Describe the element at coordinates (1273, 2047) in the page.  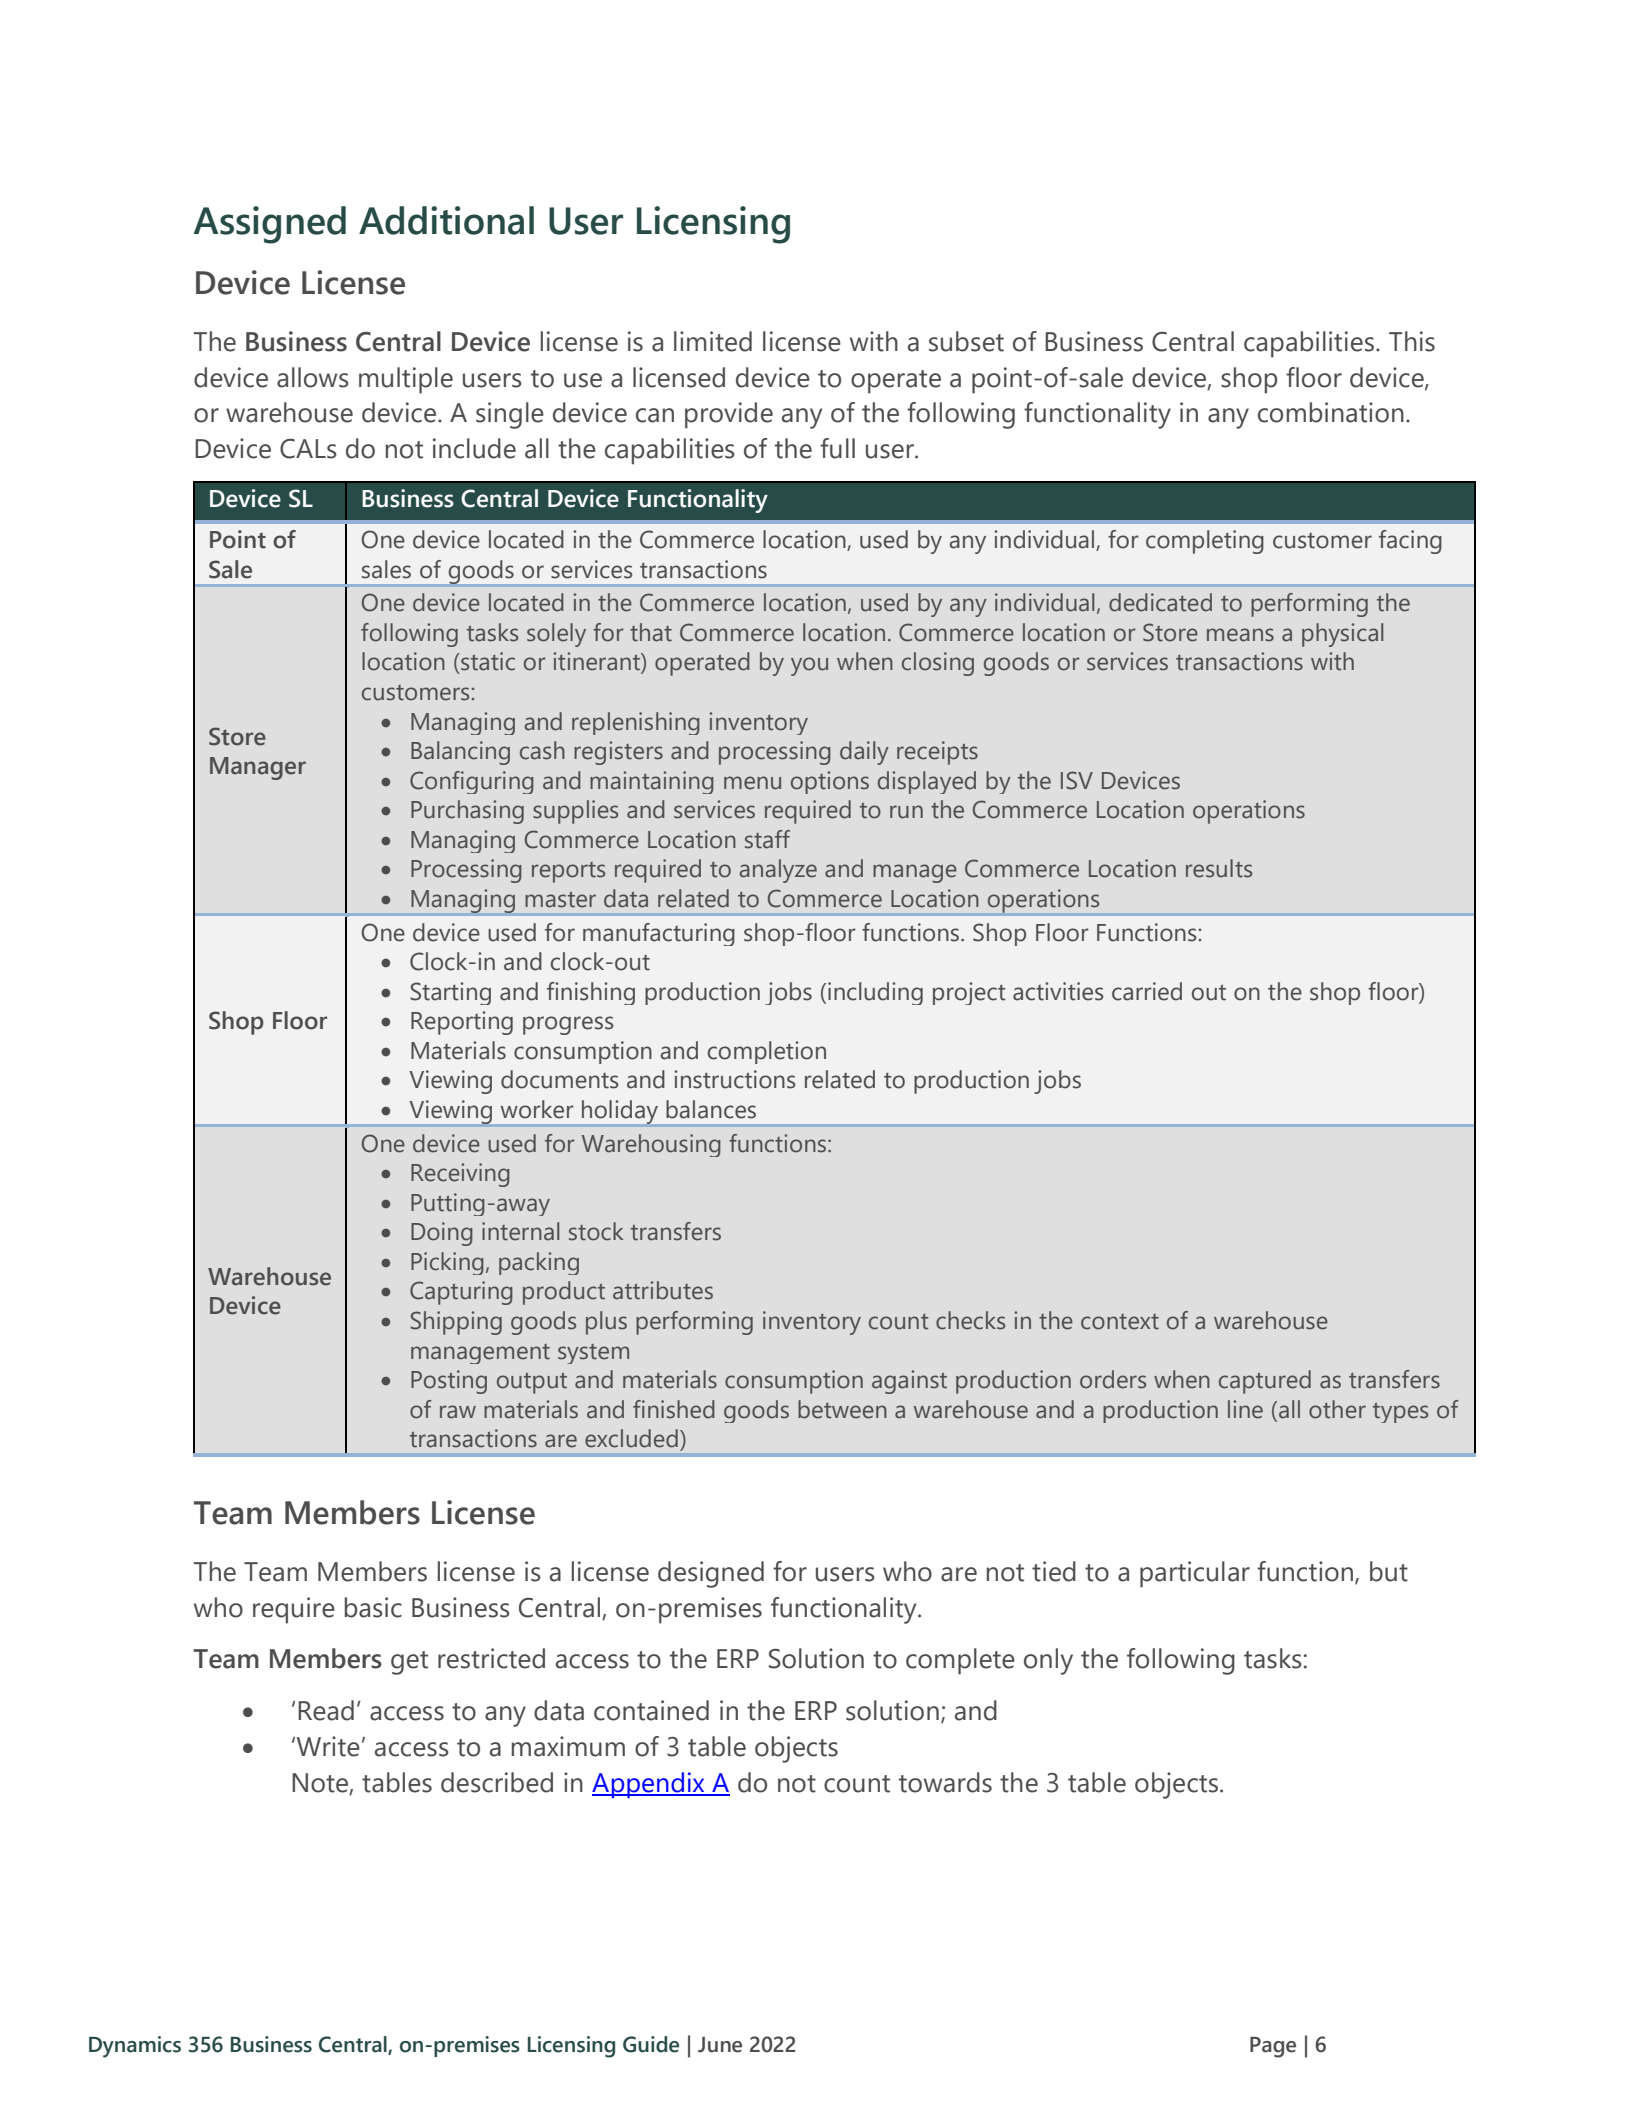
I see `Page` at that location.
